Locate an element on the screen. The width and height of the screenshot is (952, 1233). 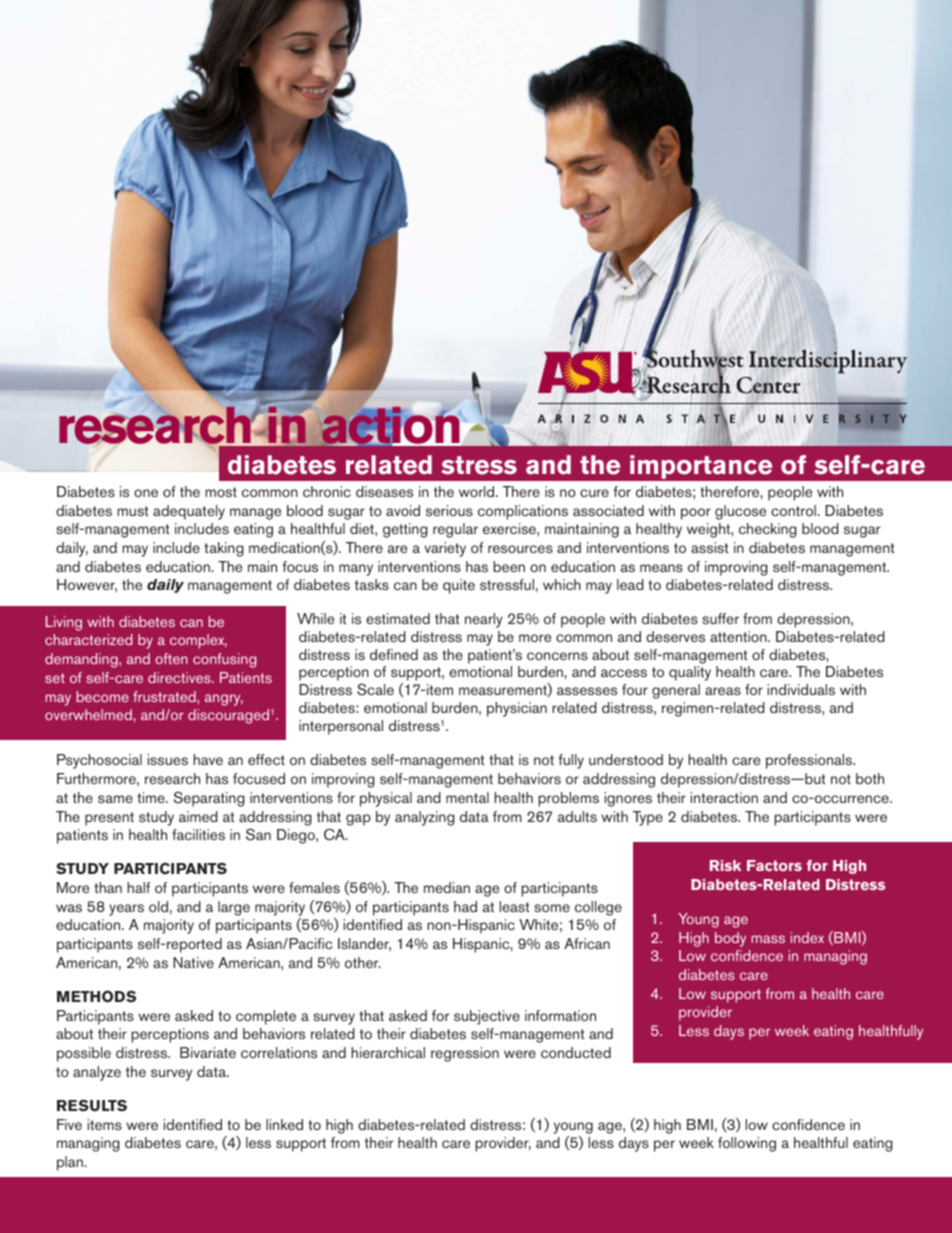
Factors is located at coordinates (774, 865).
